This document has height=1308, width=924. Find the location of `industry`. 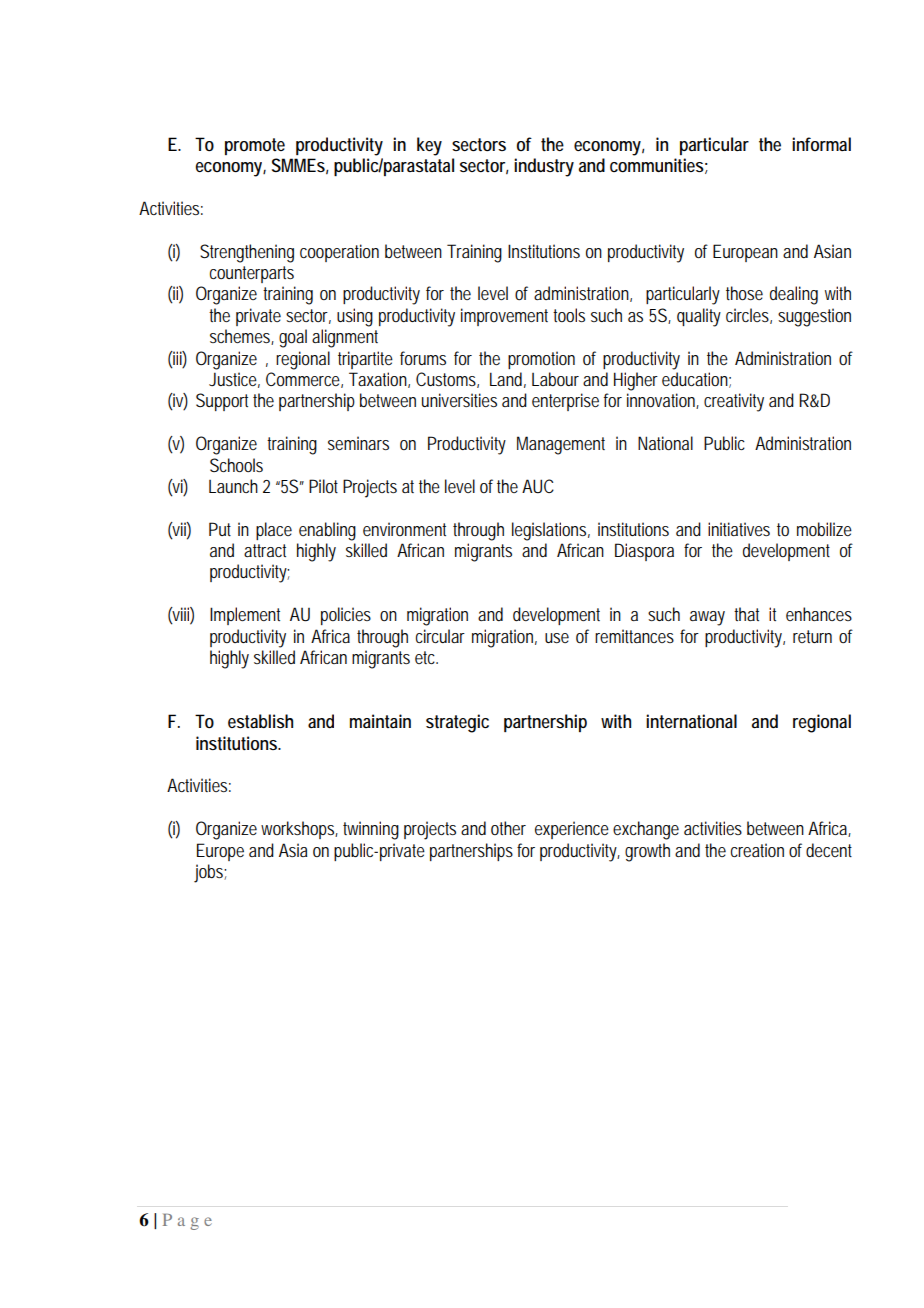

industry is located at coordinates (544, 167).
